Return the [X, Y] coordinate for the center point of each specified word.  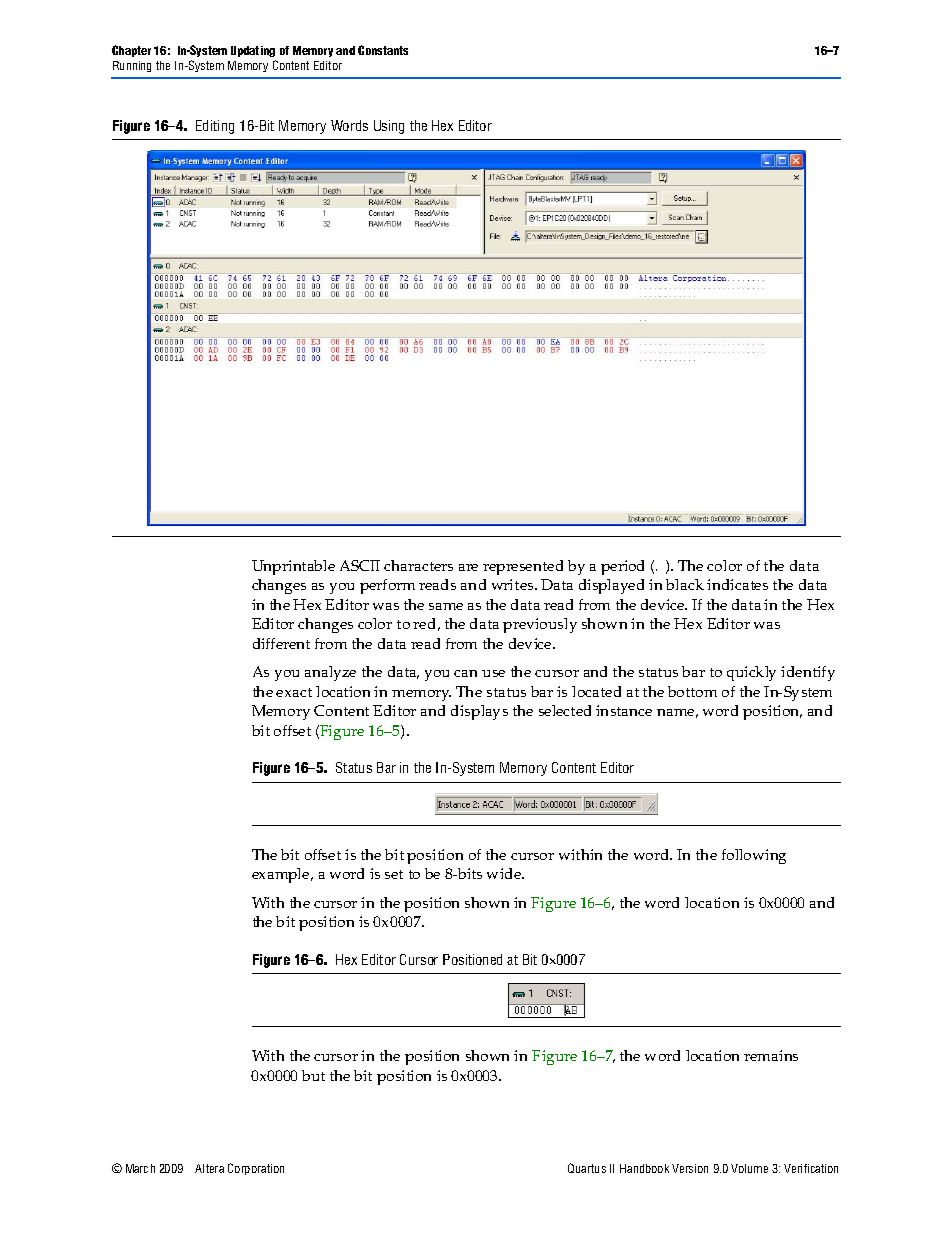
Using [389, 127]
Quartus [587, 1168]
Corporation [256, 1169]
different [281, 643]
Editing [215, 127]
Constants [383, 50]
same [446, 606]
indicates [737, 584]
